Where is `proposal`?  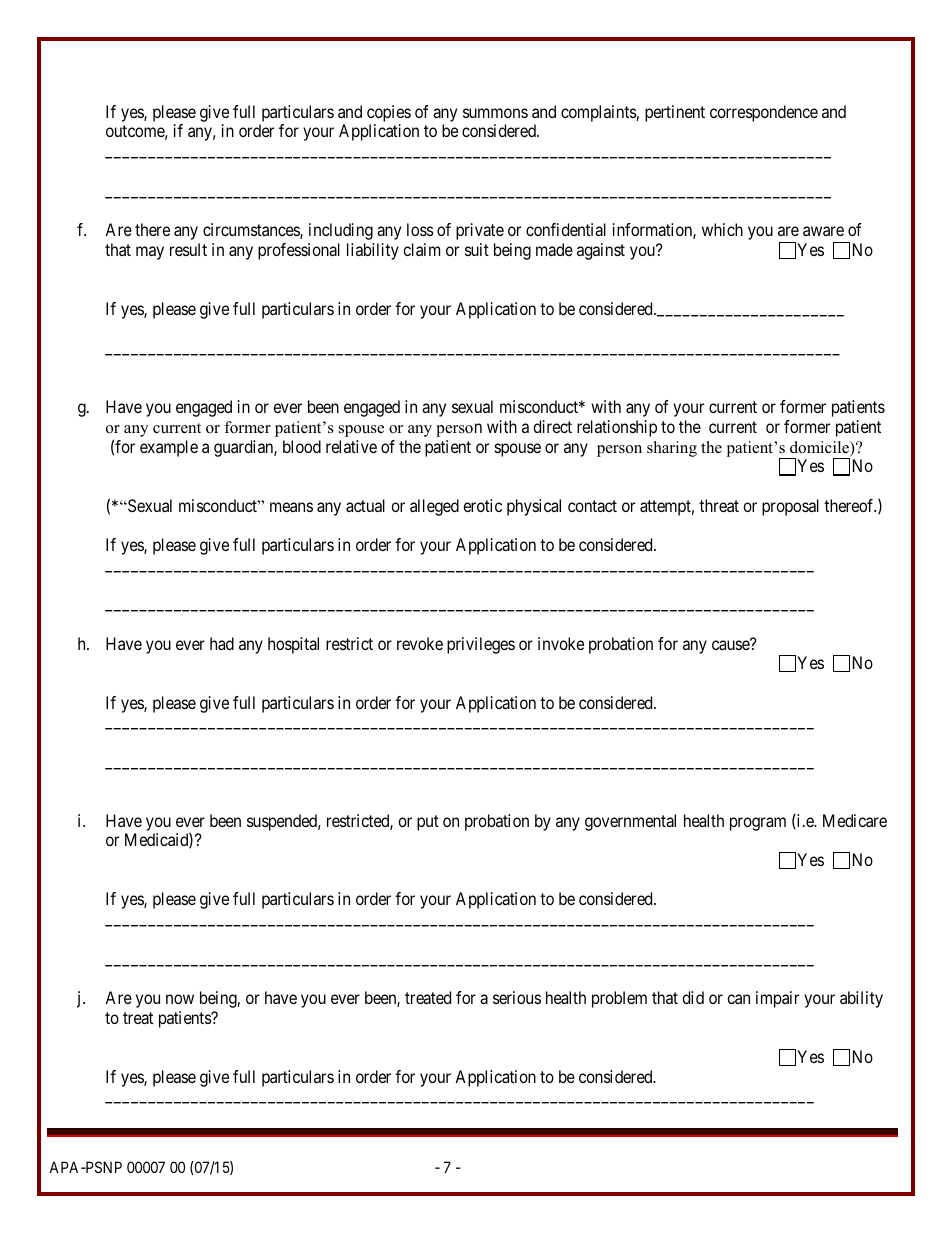
proposal is located at coordinates (790, 507).
